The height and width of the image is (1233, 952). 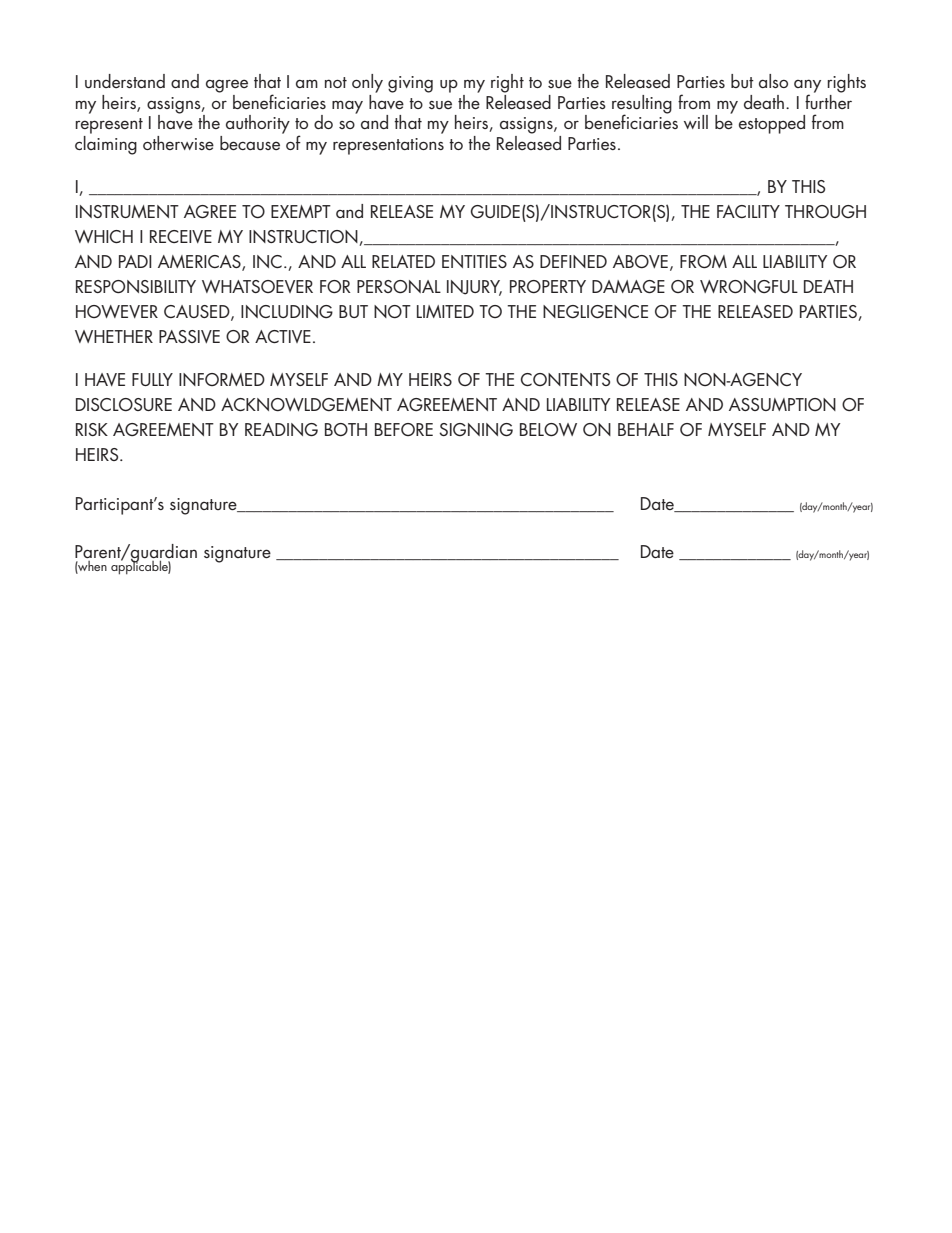 What do you see at coordinates (125, 81) in the image?
I see `understand` at bounding box center [125, 81].
